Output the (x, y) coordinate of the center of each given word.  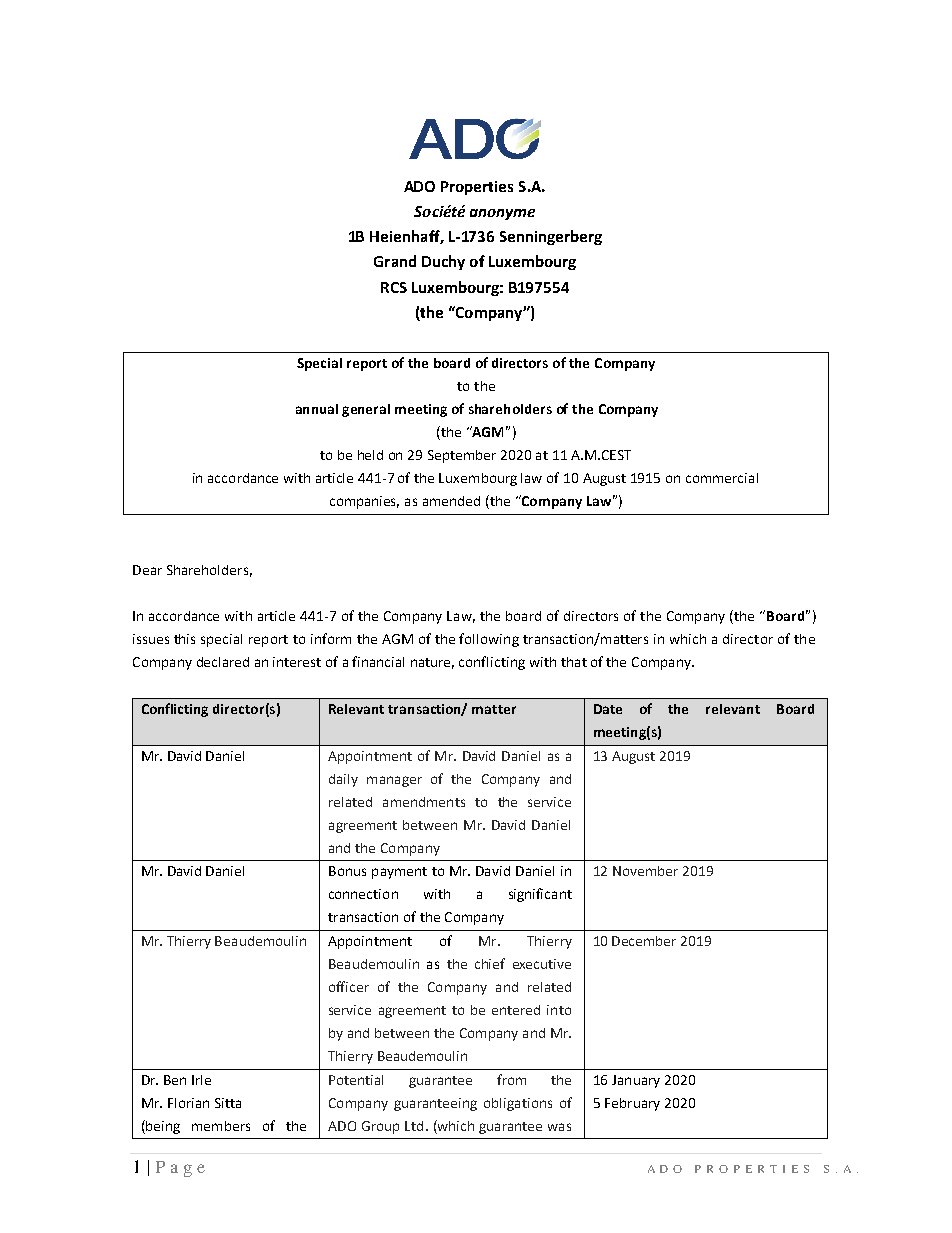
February (632, 1104)
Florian (188, 1103)
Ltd (414, 1126)
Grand (395, 261)
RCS (394, 287)
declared (223, 662)
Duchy (443, 262)
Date (608, 709)
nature (432, 663)
